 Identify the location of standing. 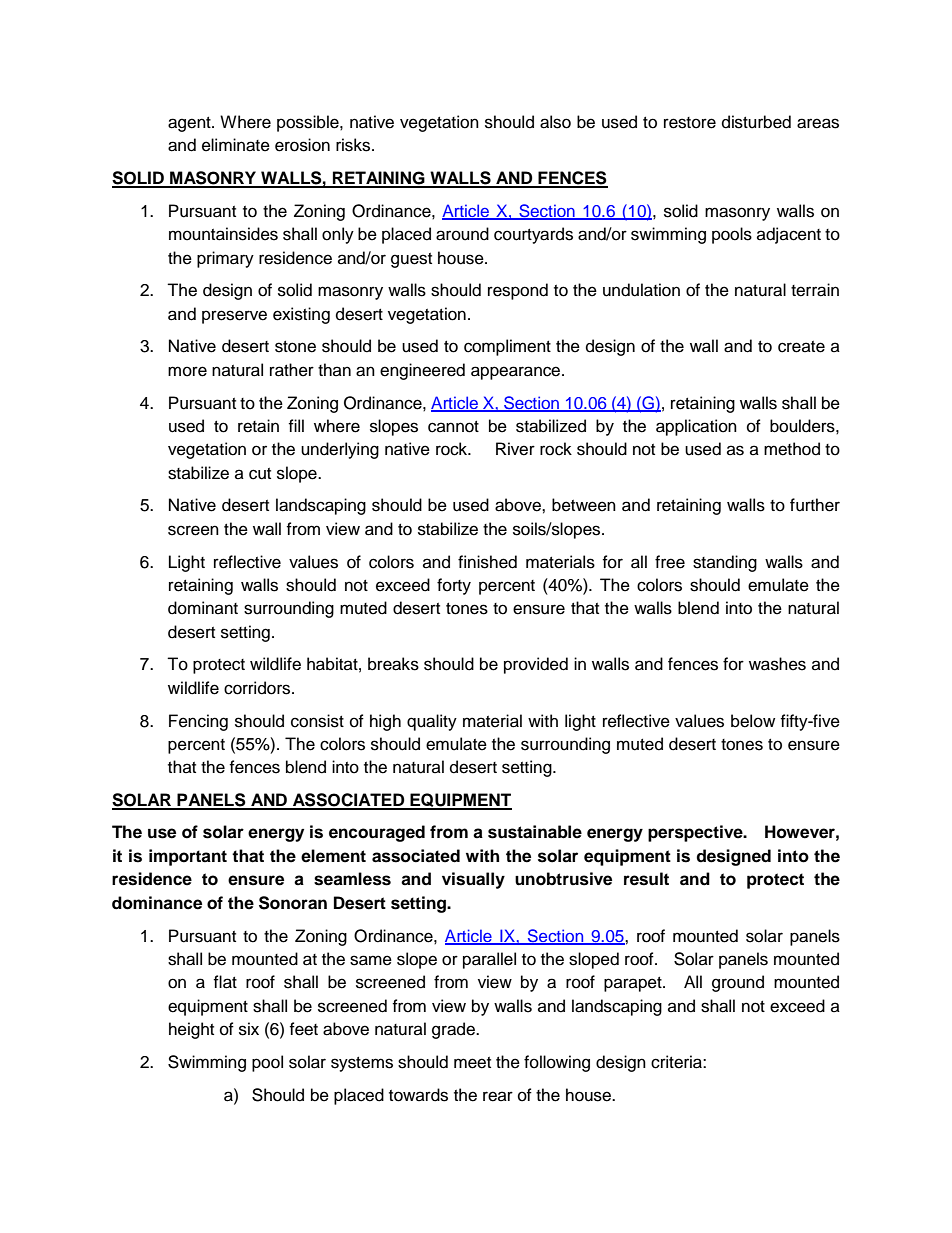
(725, 563).
